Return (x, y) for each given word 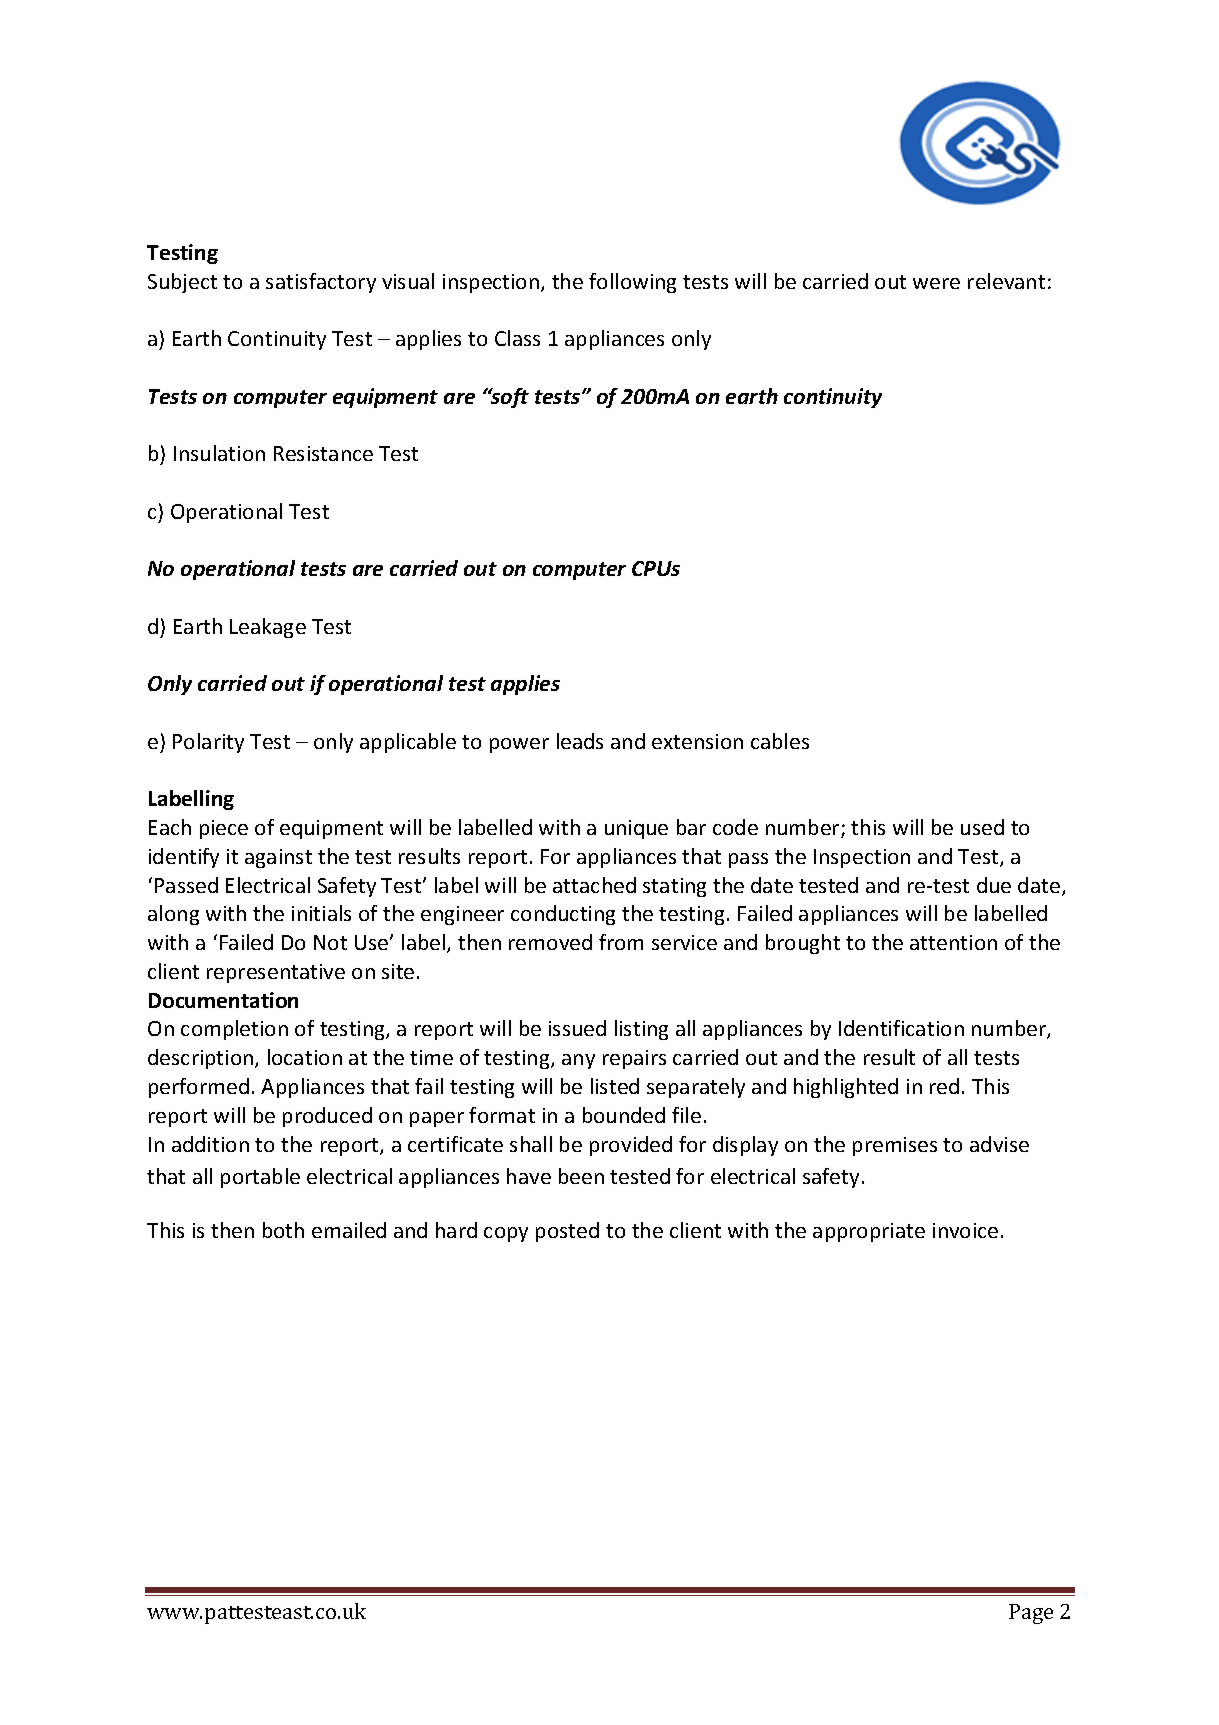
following (632, 283)
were (936, 283)
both (283, 1230)
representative (276, 973)
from (621, 942)
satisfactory (321, 283)
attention (953, 942)
